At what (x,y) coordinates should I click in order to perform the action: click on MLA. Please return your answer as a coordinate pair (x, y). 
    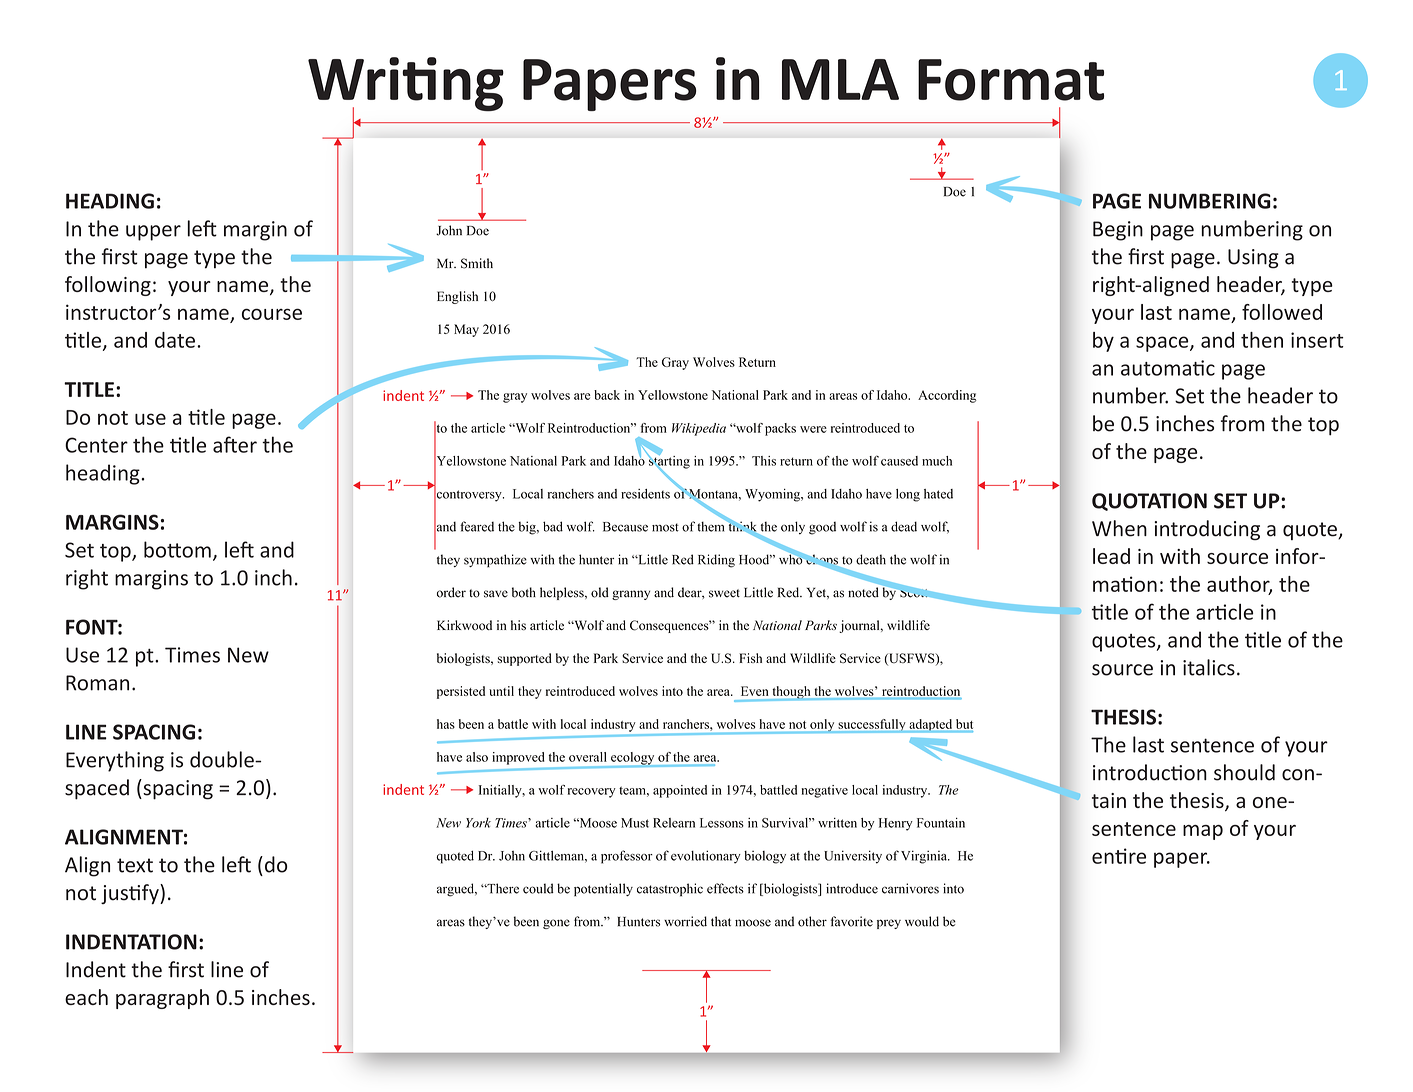
    Looking at the image, I should click on (840, 79).
